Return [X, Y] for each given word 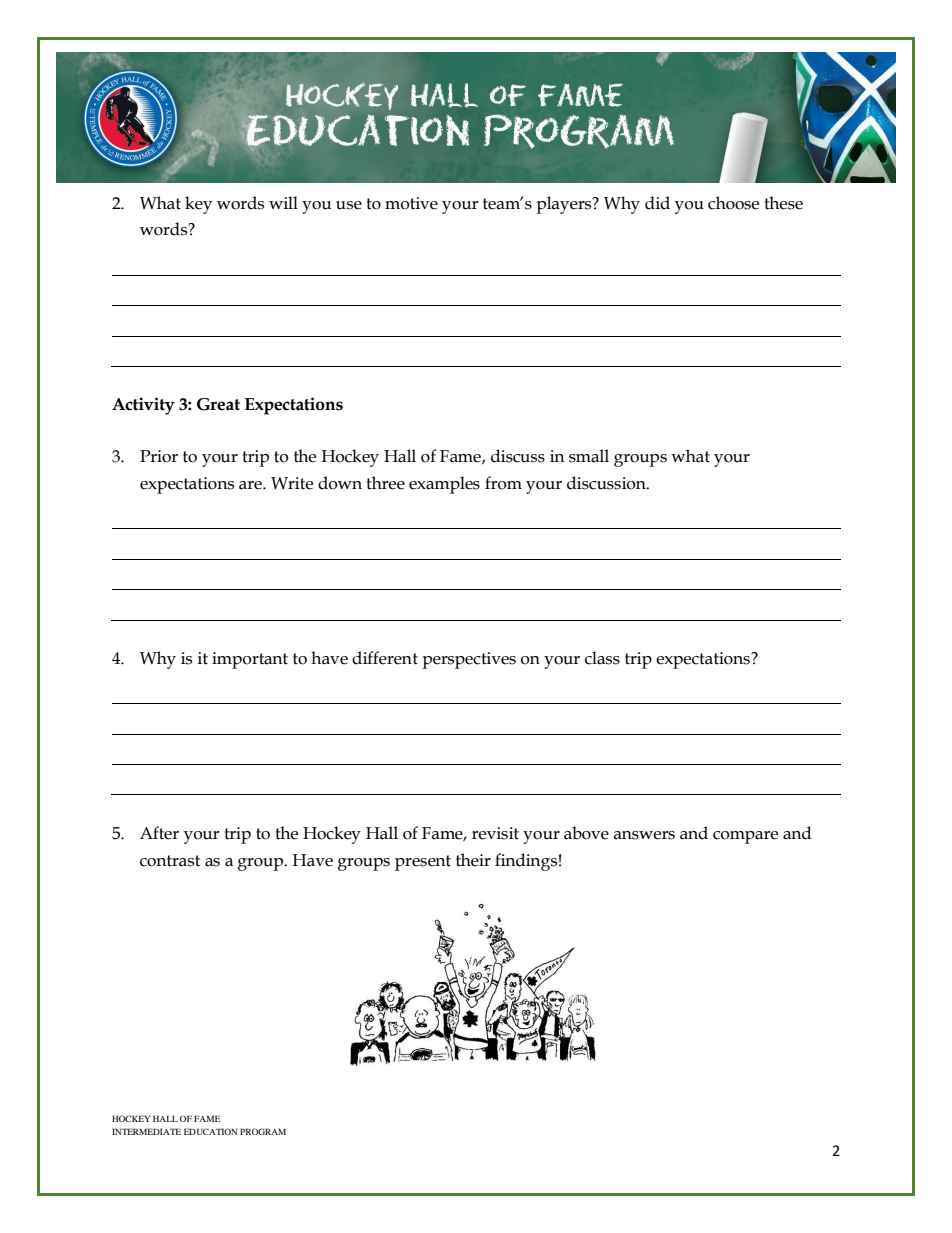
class [602, 658]
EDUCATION [210, 1131]
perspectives [469, 660]
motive [411, 203]
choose [733, 203]
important [250, 660]
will [283, 202]
